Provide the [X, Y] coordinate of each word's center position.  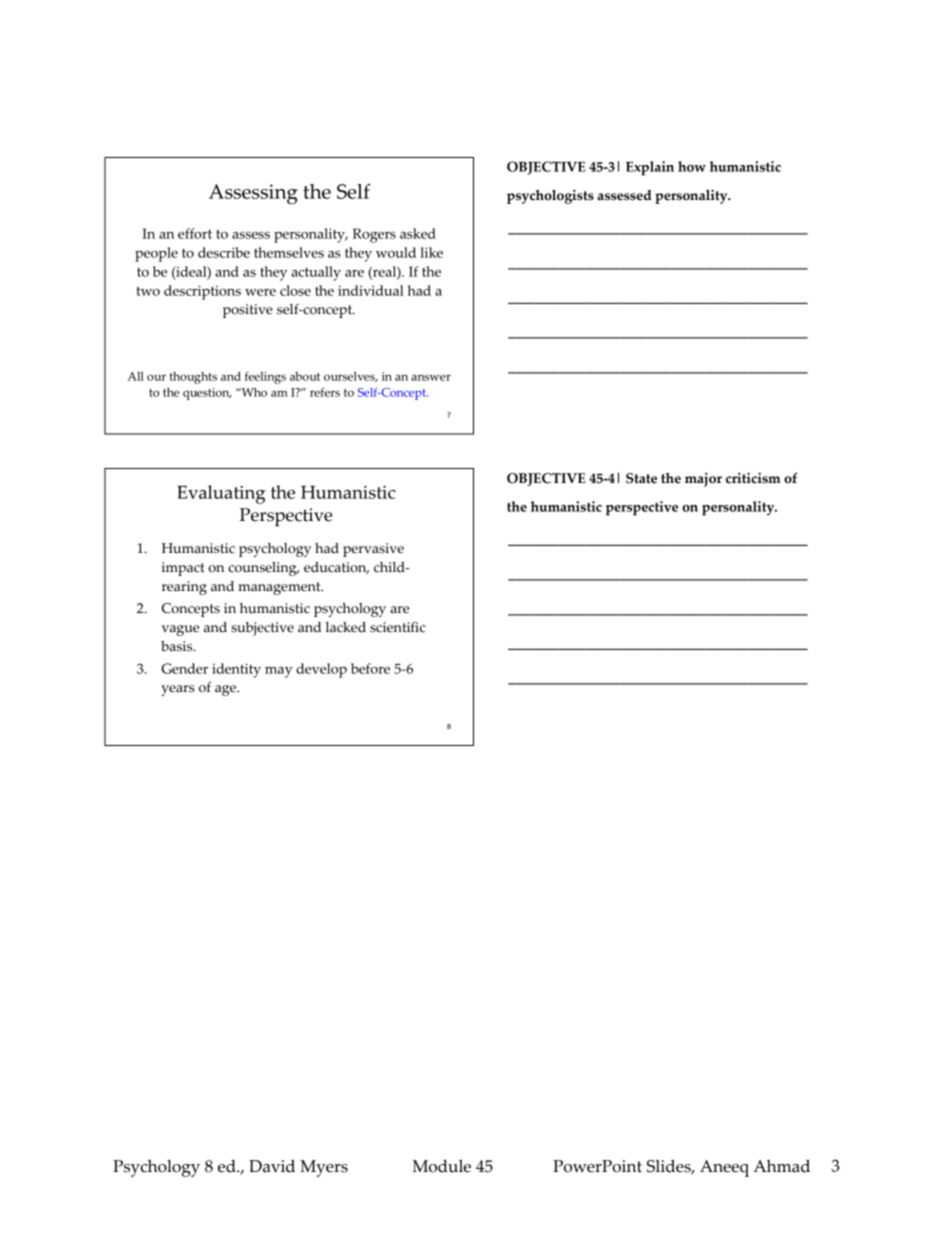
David [272, 1166]
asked [418, 233]
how [692, 166]
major [703, 479]
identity [236, 670]
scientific [398, 627]
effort [195, 233]
